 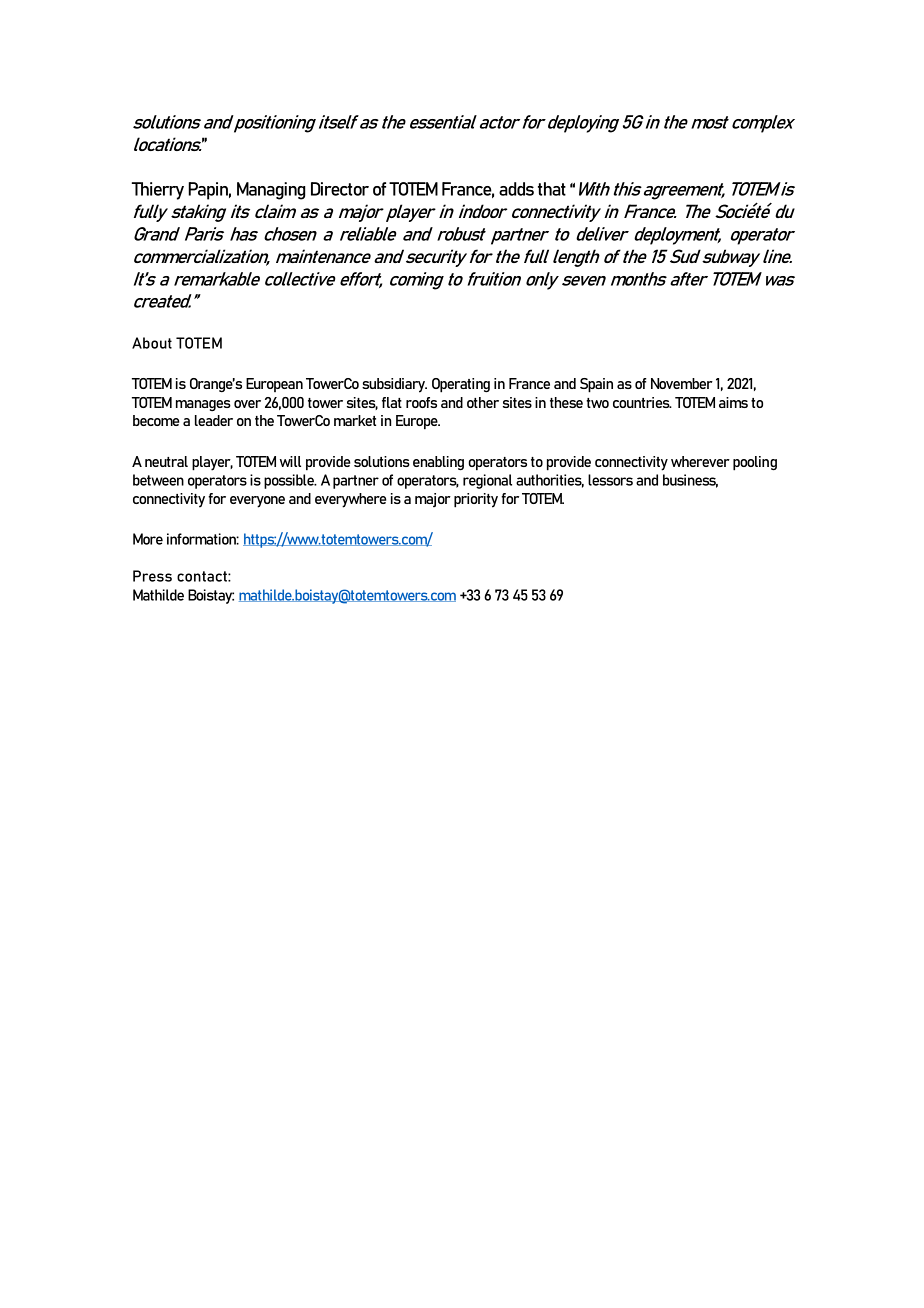 What do you see at coordinates (476, 500) in the screenshot?
I see `priority` at bounding box center [476, 500].
